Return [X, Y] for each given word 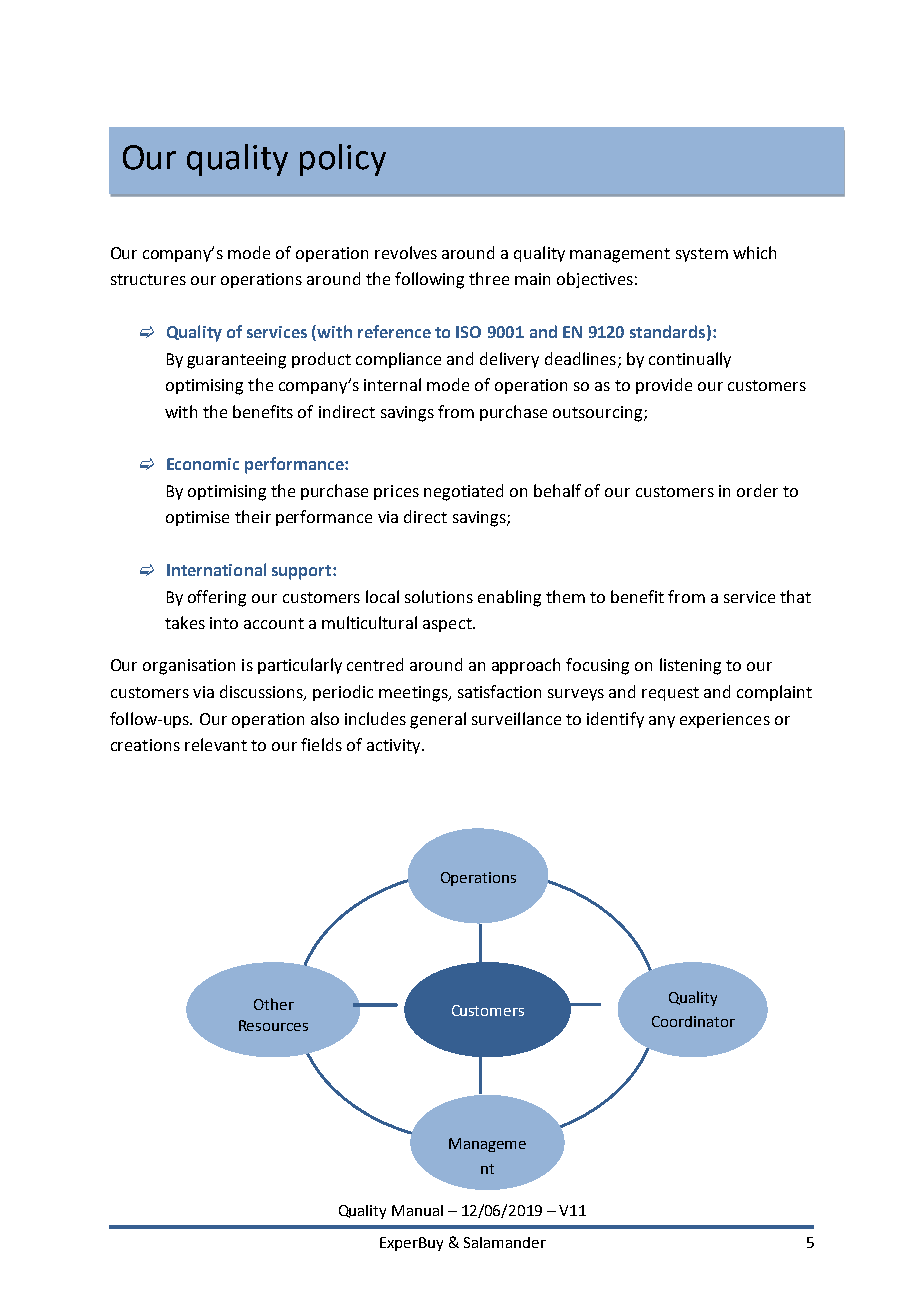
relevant [216, 744]
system [702, 255]
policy [343, 160]
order [757, 490]
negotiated [463, 492]
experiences [725, 720]
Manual [417, 1210]
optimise [197, 518]
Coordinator [693, 1021]
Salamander [505, 1242]
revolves [406, 252]
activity [395, 746]
